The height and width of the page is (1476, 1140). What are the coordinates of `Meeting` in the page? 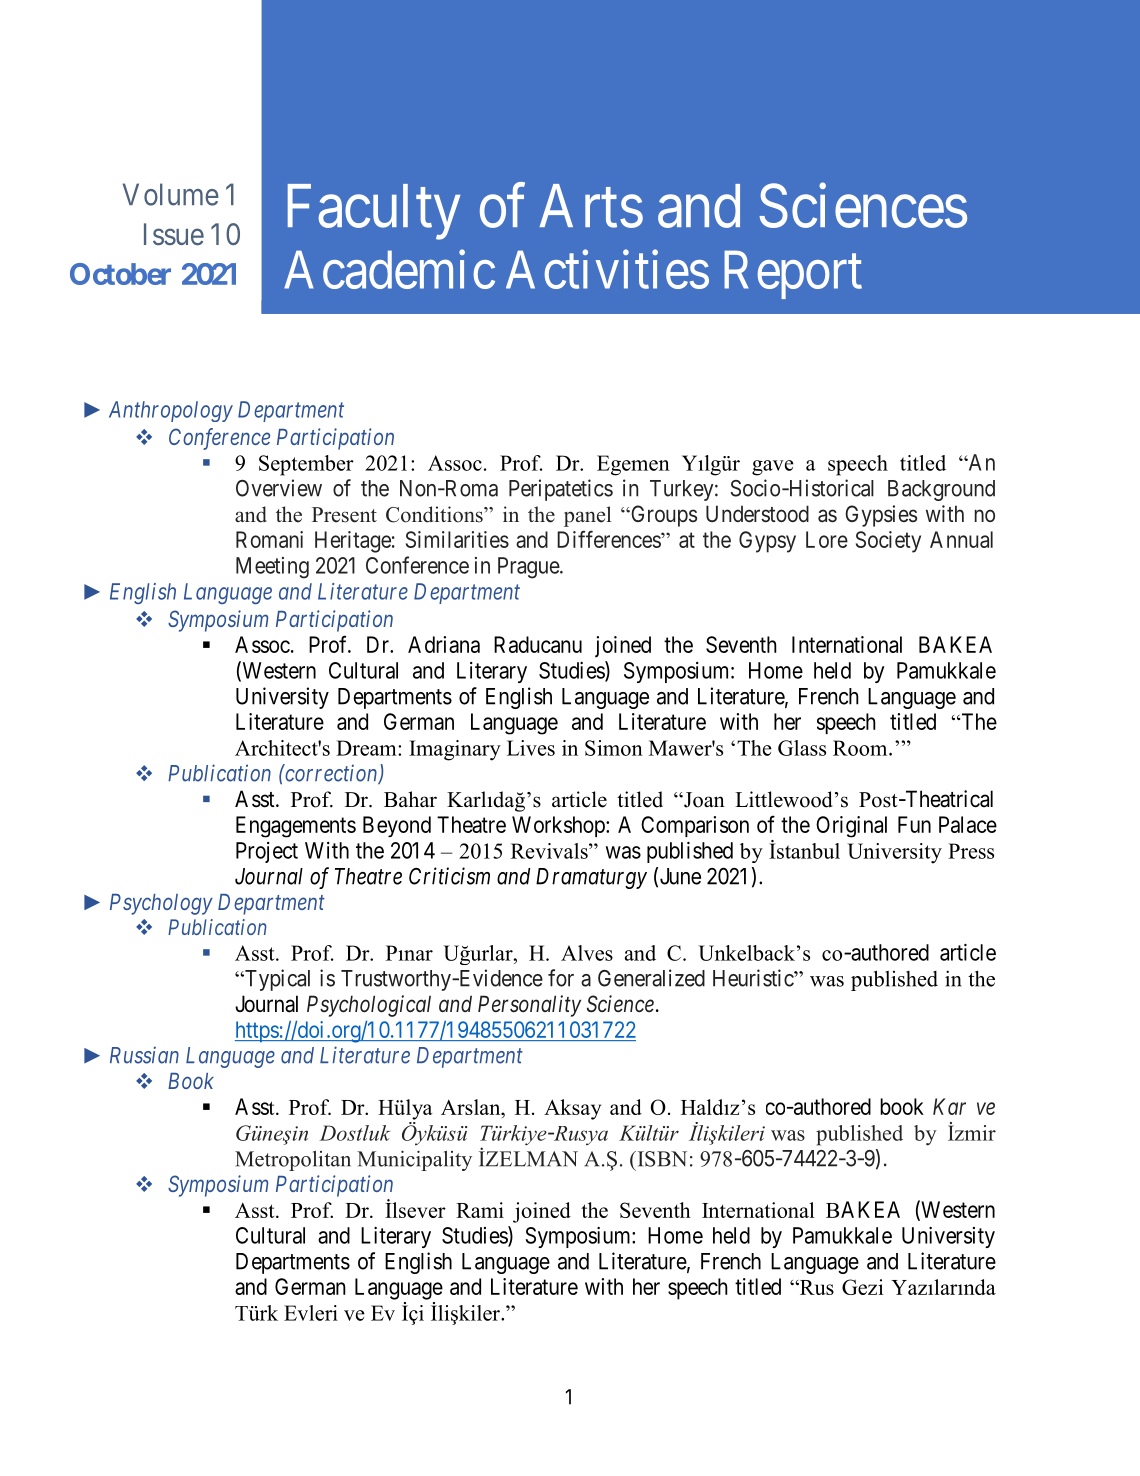 It's located at (272, 568).
